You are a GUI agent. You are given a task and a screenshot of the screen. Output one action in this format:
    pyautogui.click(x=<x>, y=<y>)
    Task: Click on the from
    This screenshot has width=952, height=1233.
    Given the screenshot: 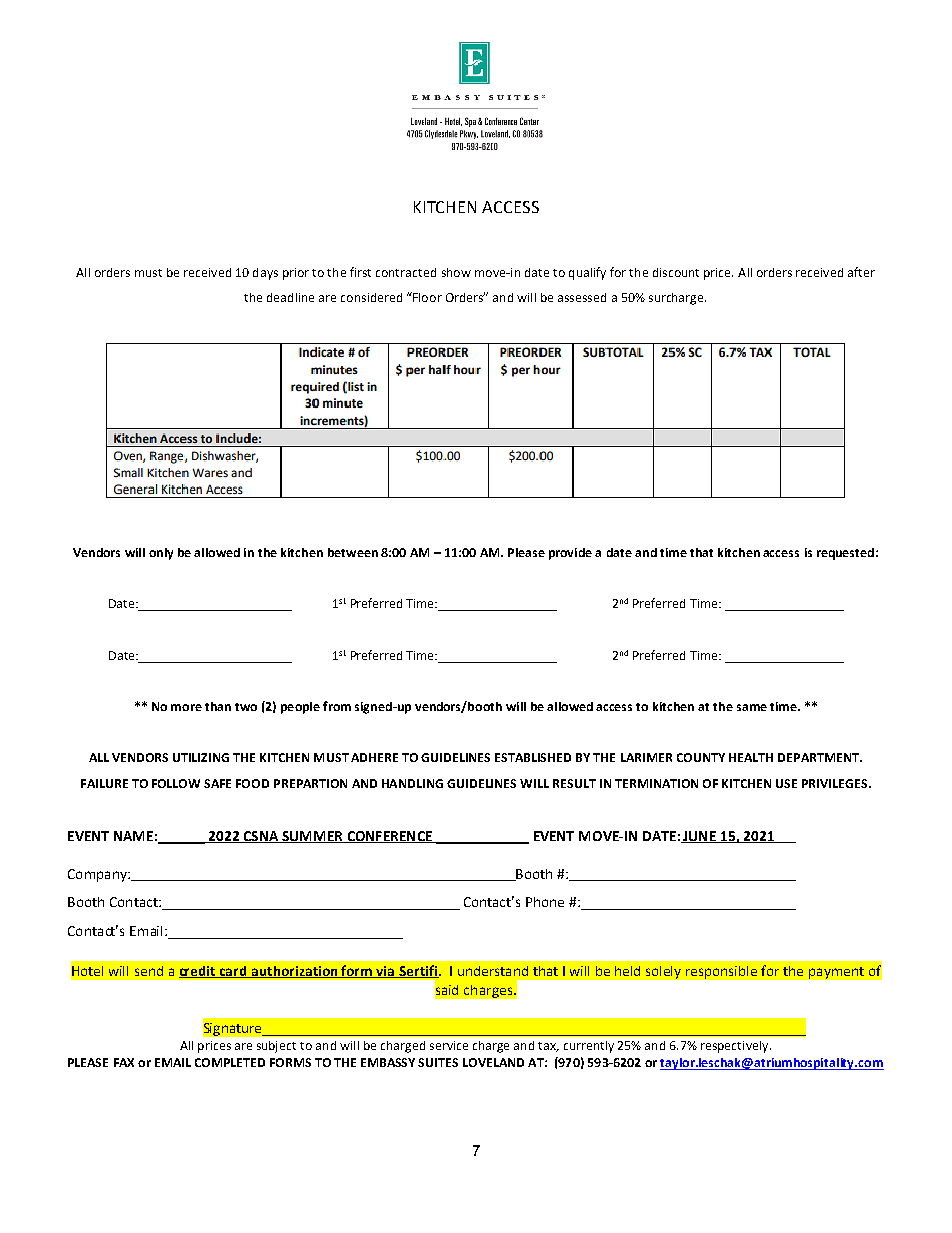 What is the action you would take?
    pyautogui.click(x=337, y=706)
